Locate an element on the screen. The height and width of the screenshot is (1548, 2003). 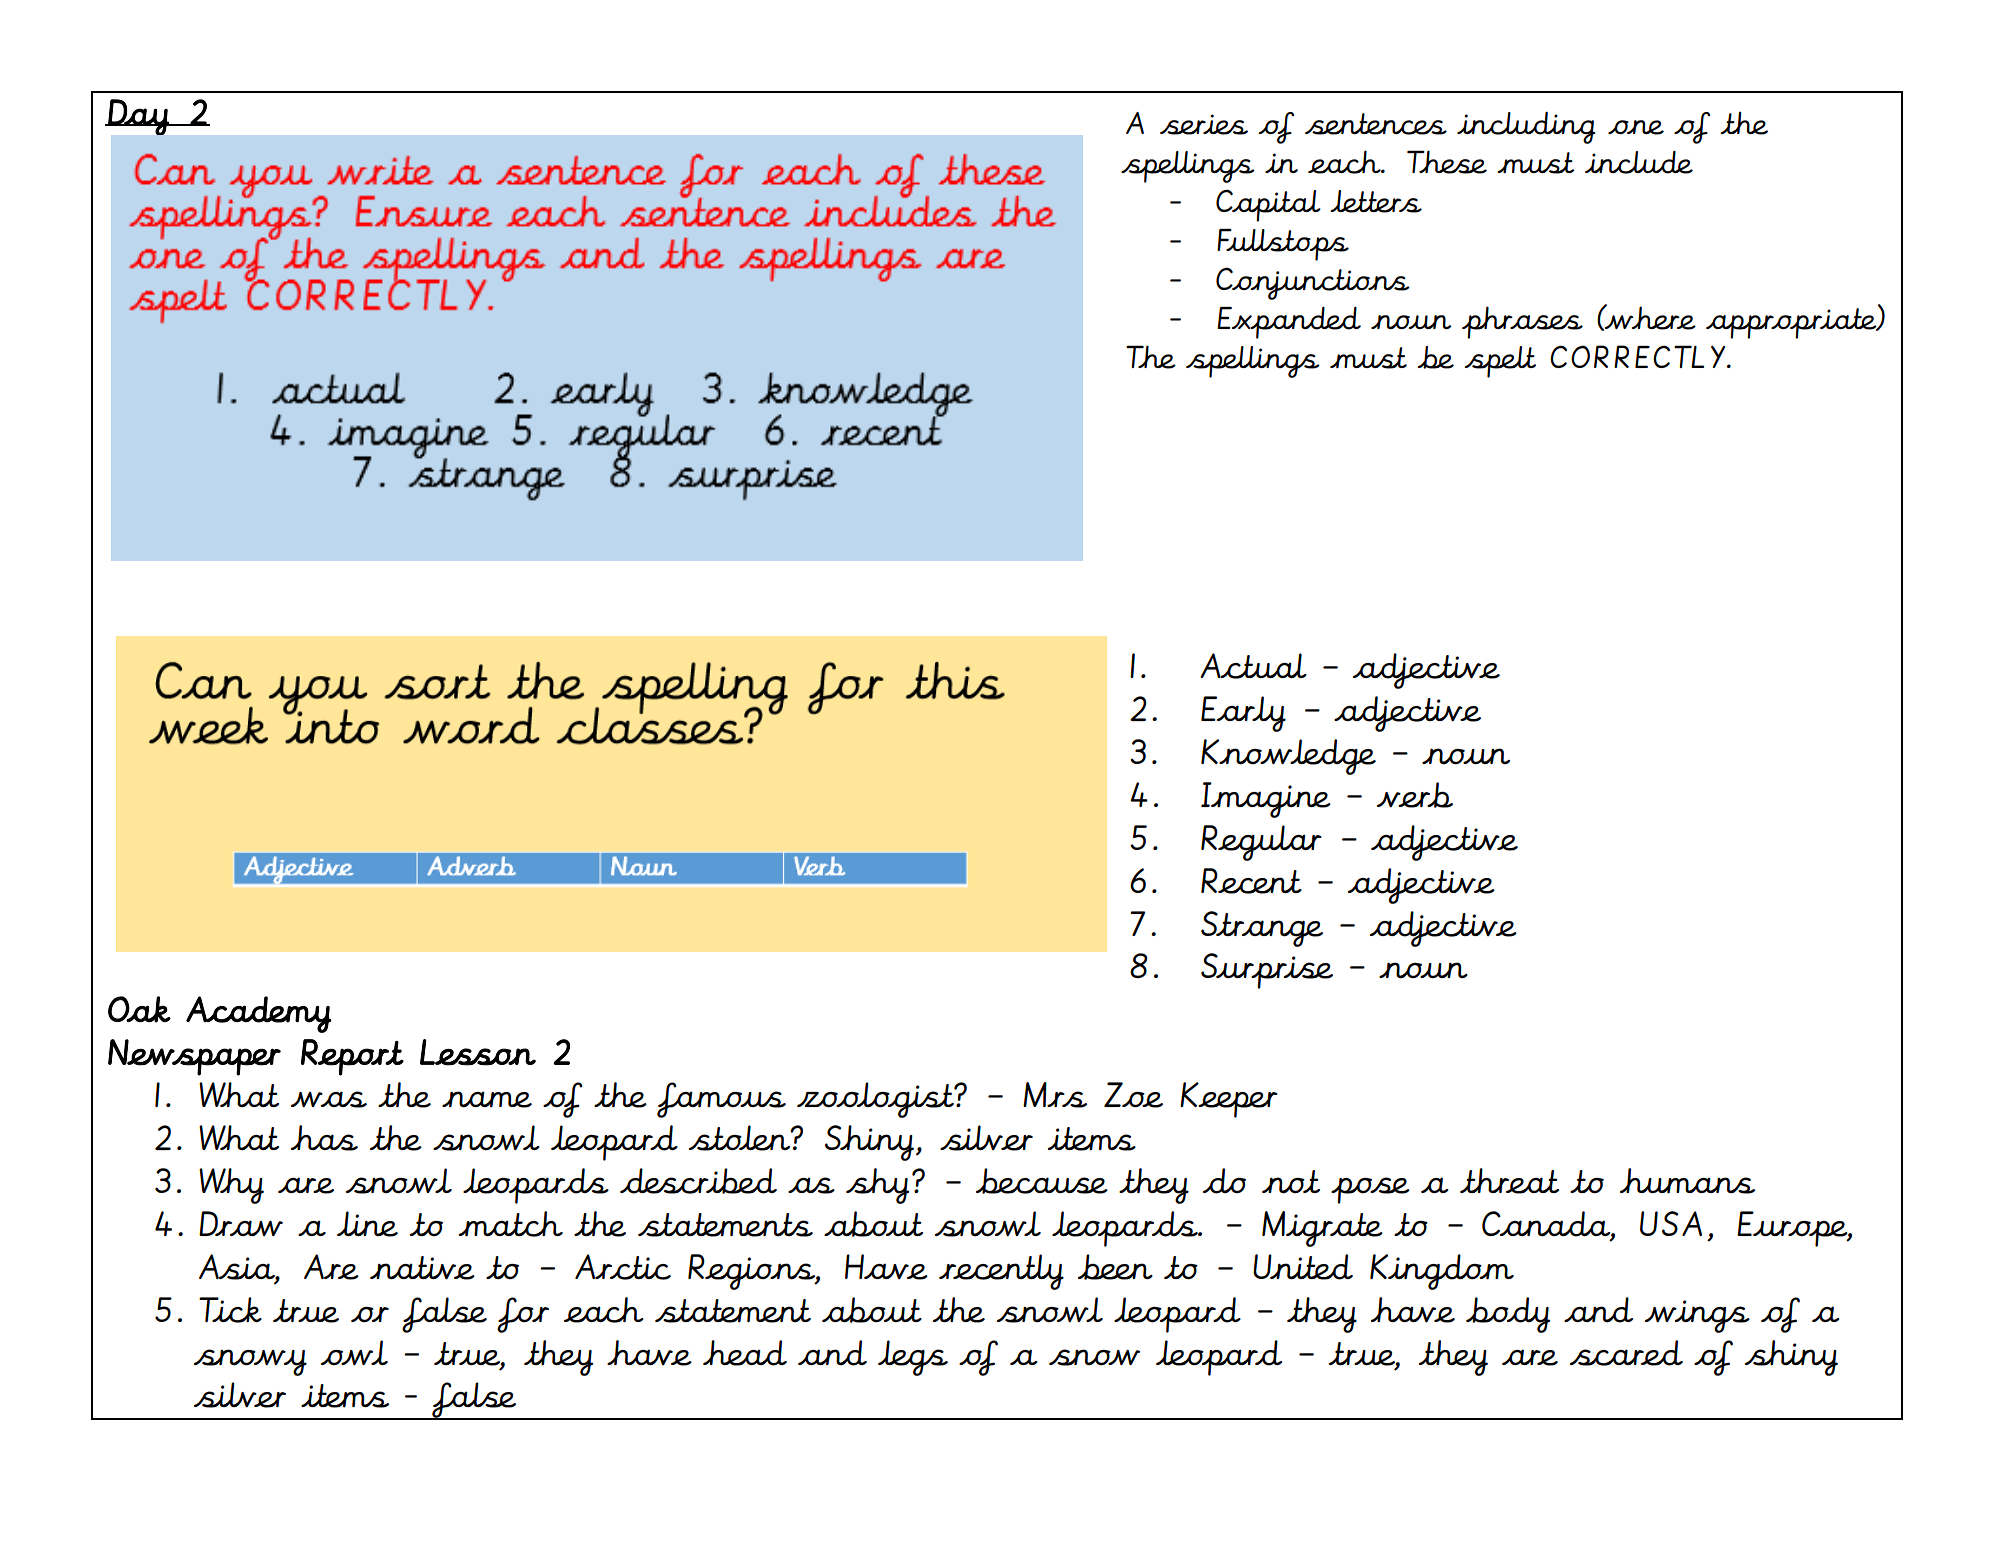
series is located at coordinates (1204, 124).
